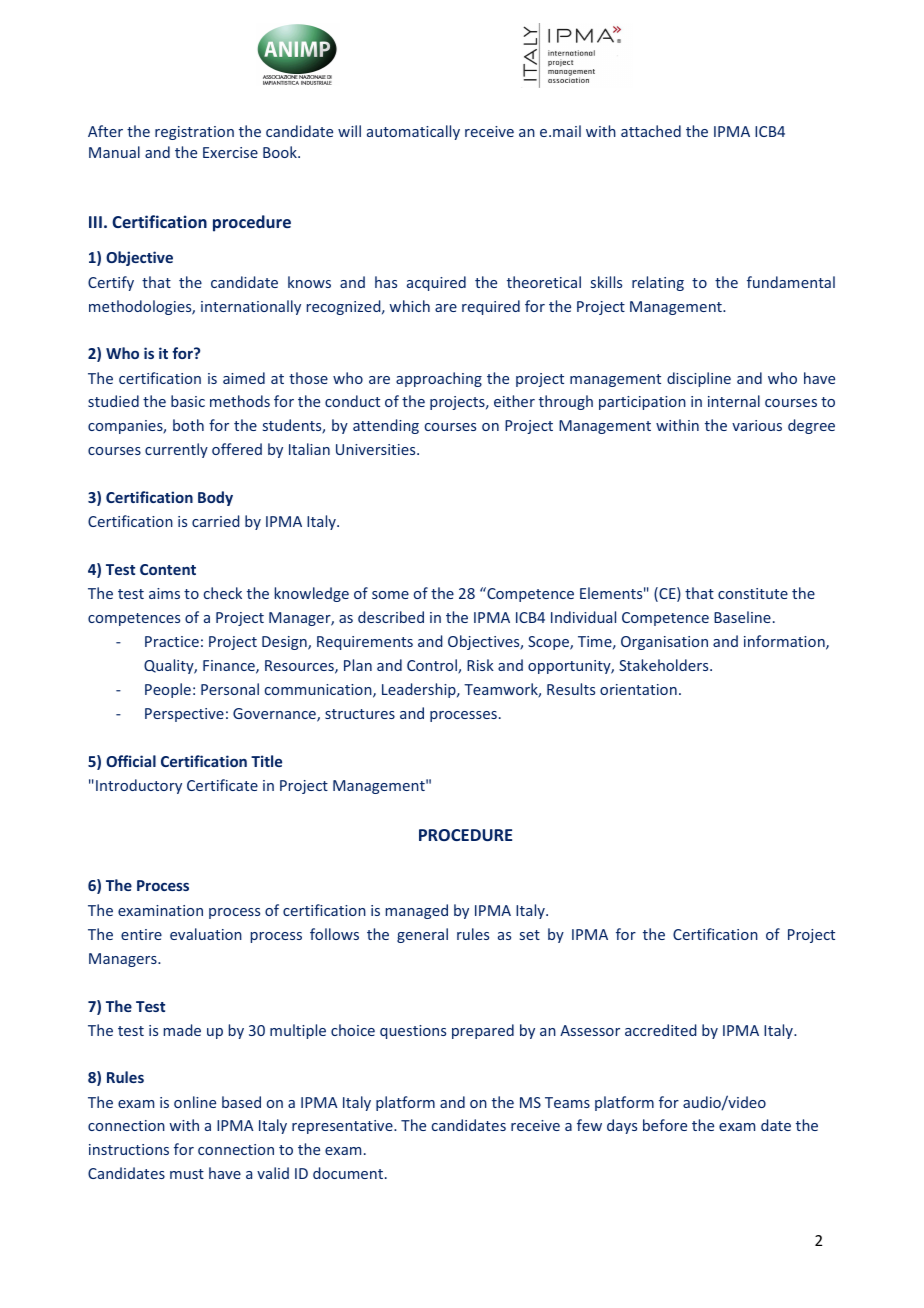  What do you see at coordinates (413, 132) in the page?
I see `automatically` at bounding box center [413, 132].
